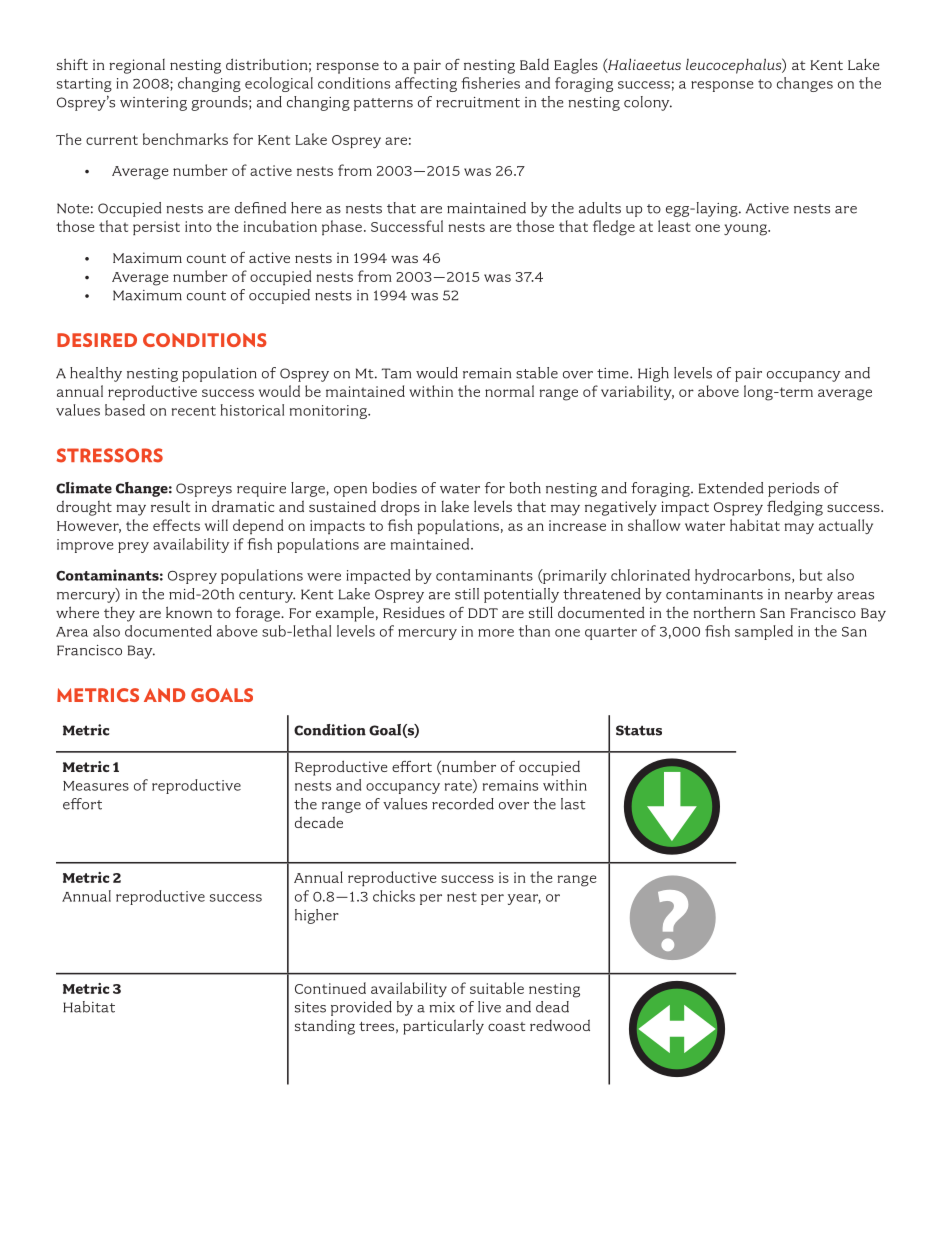 The width and height of the page is (952, 1233). Describe the element at coordinates (509, 391) in the page. I see `normal` at that location.
